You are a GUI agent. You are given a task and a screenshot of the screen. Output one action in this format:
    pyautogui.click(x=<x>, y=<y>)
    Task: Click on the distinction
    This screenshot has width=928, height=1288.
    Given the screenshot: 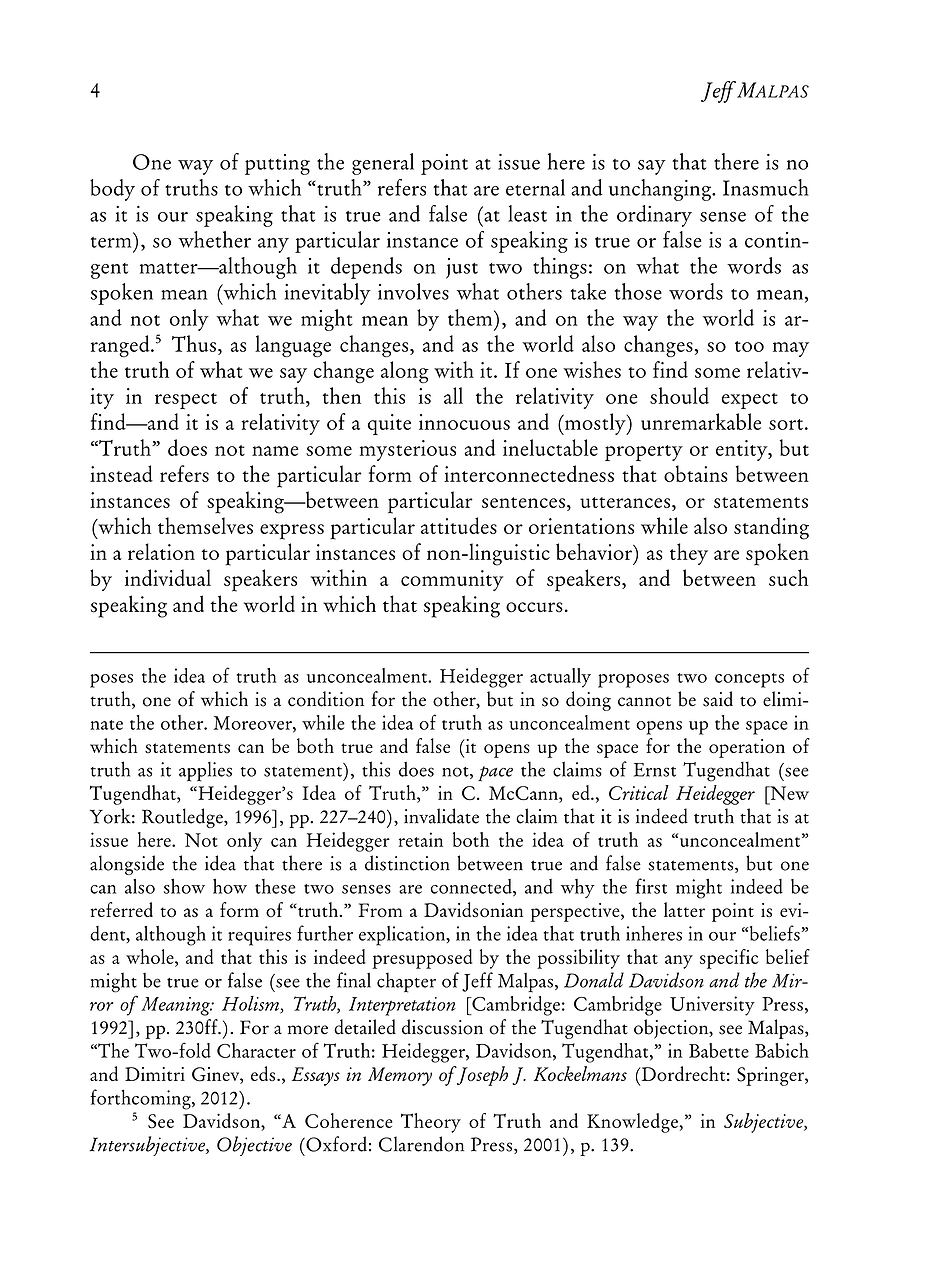 What is the action you would take?
    pyautogui.click(x=407, y=863)
